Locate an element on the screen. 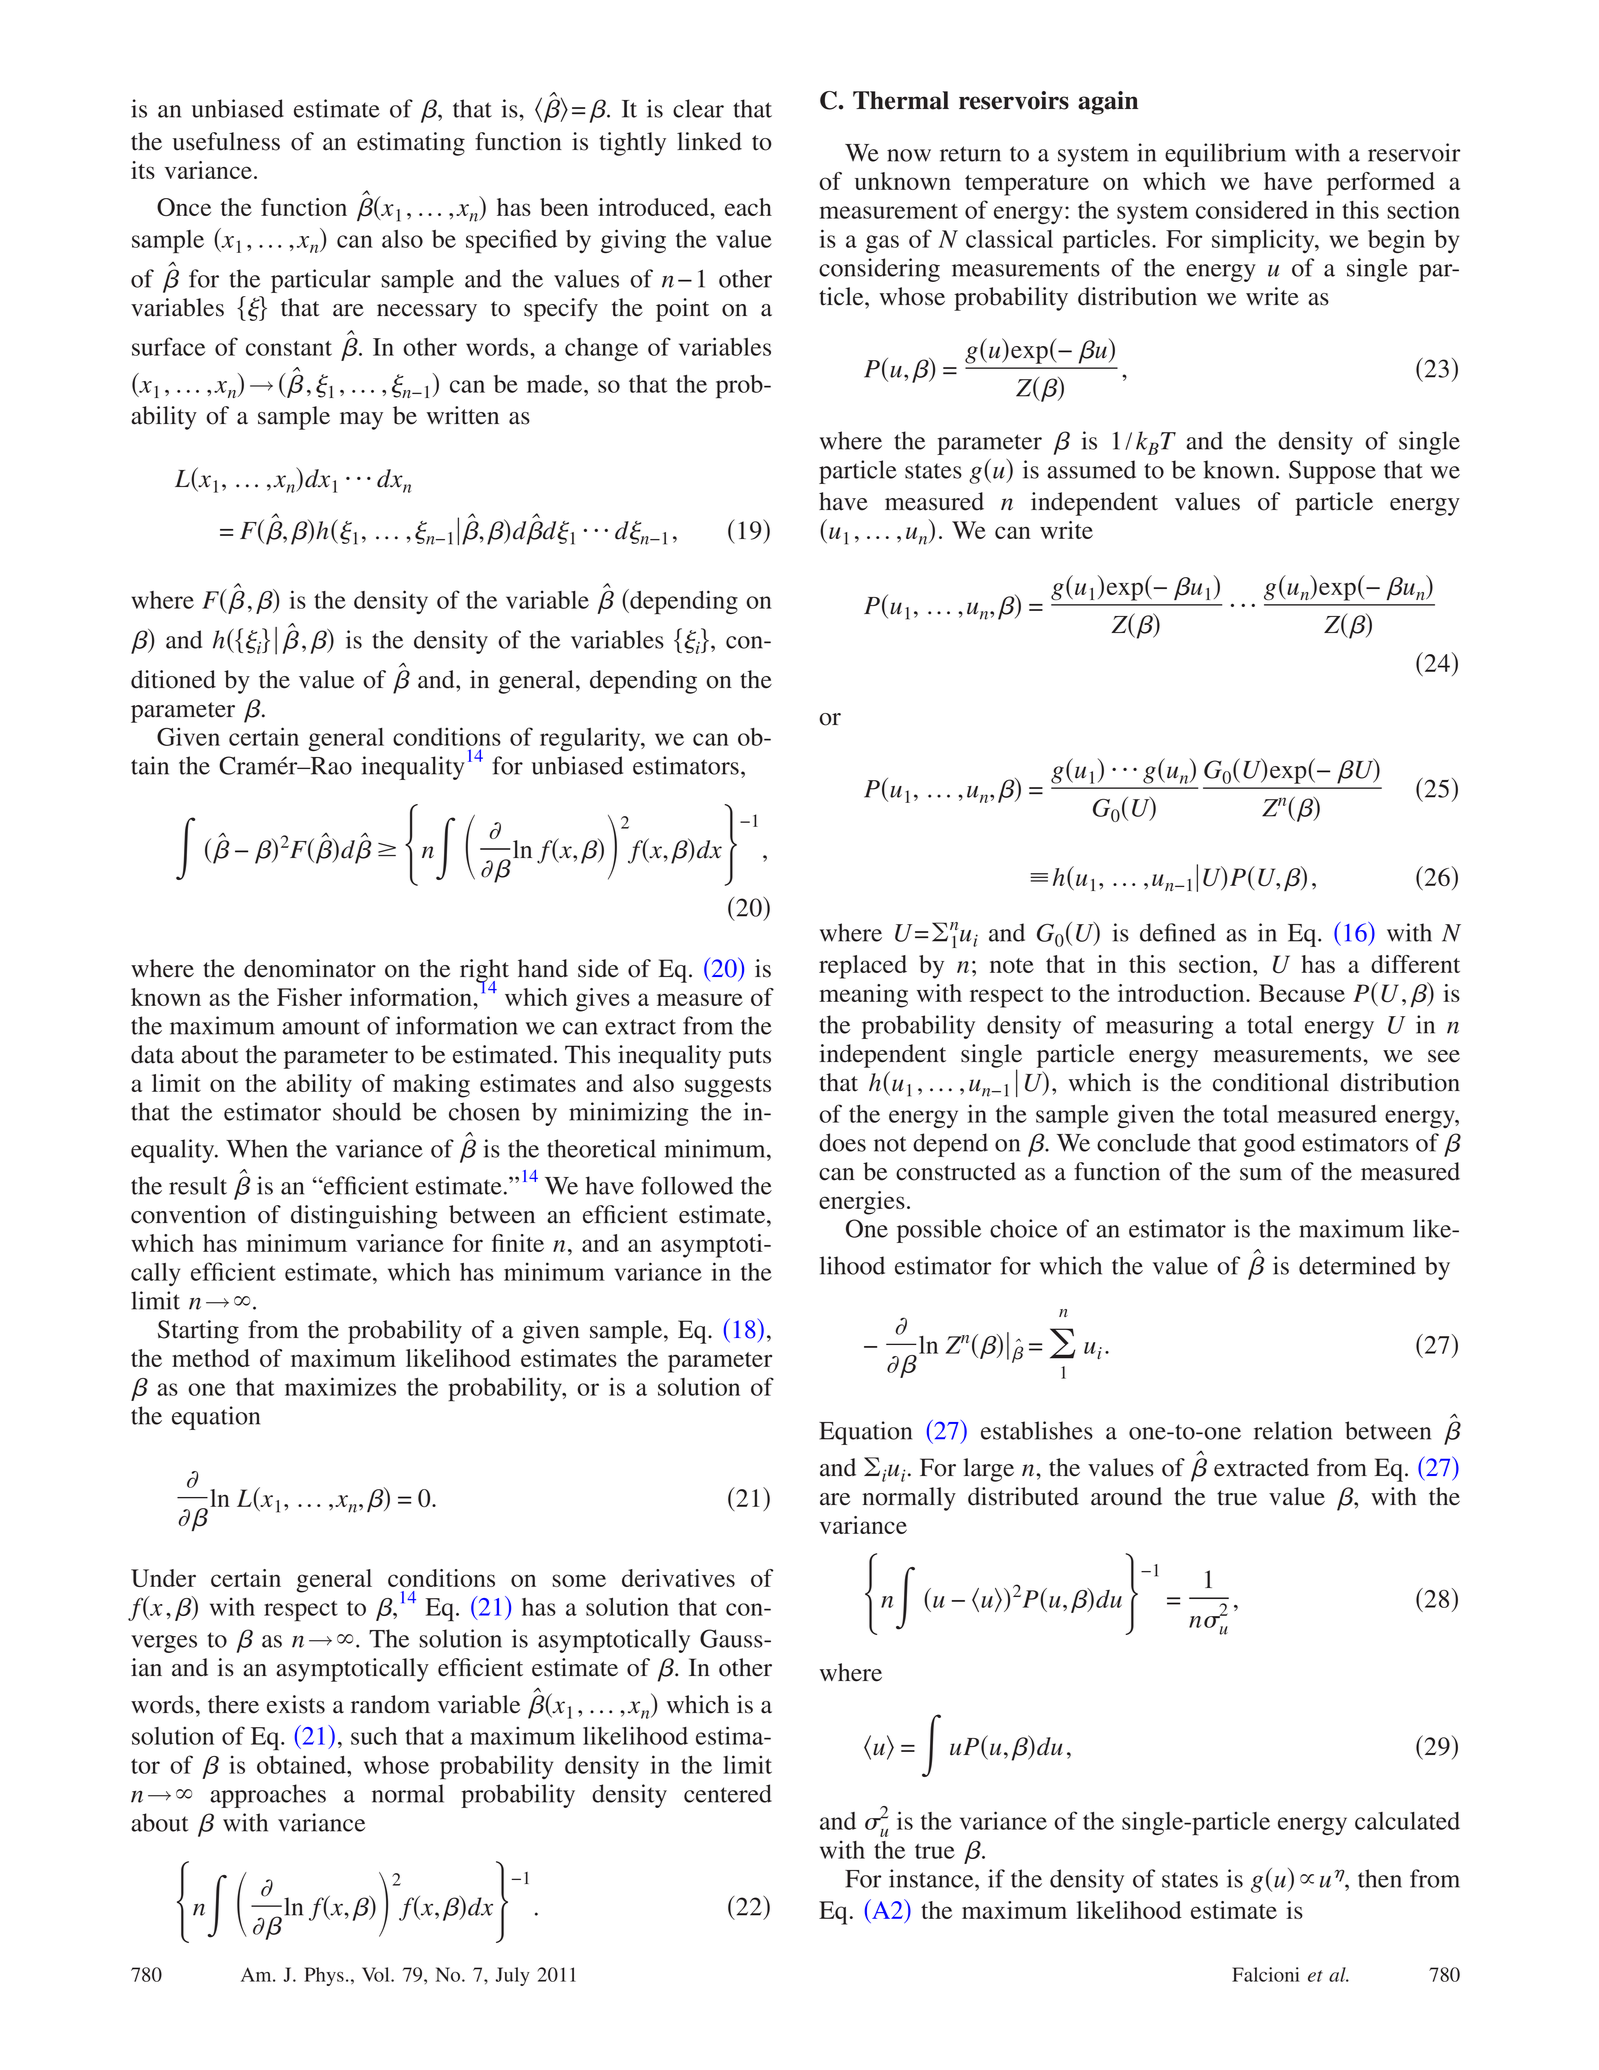 The image size is (1599, 2070). amount is located at coordinates (321, 1027).
